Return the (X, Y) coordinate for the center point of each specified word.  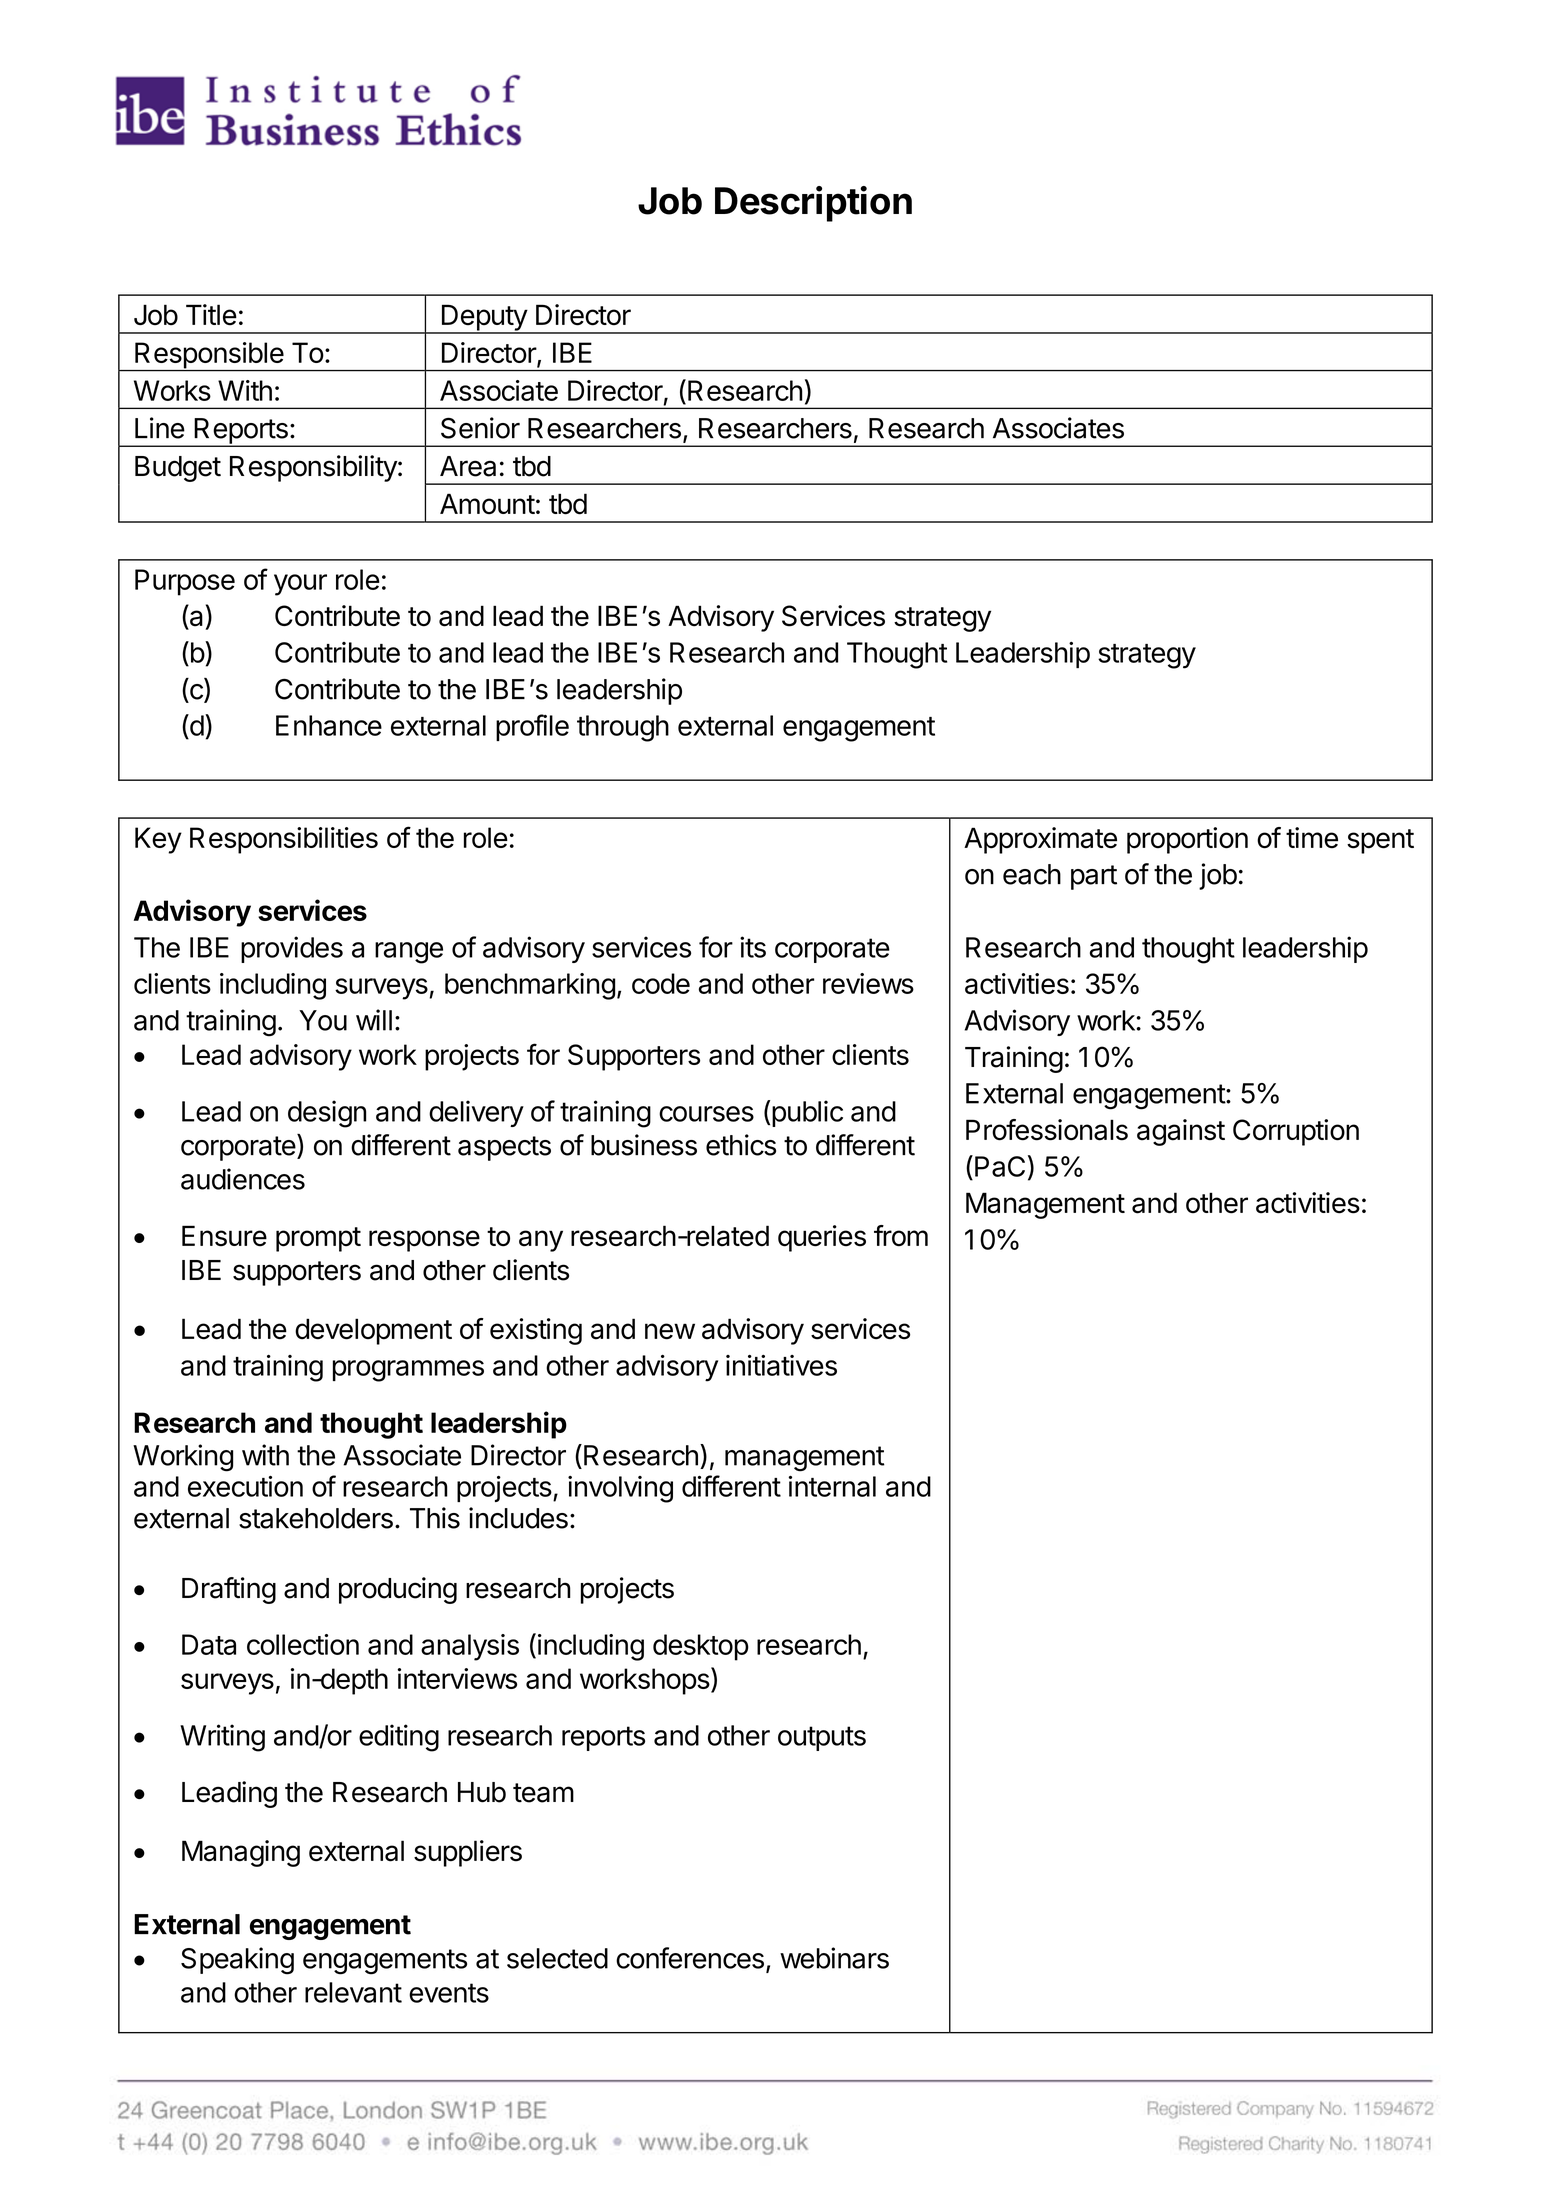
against (1181, 1132)
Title (211, 315)
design (327, 1114)
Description (813, 204)
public (807, 1113)
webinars (834, 1958)
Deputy (484, 318)
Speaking (237, 1961)
